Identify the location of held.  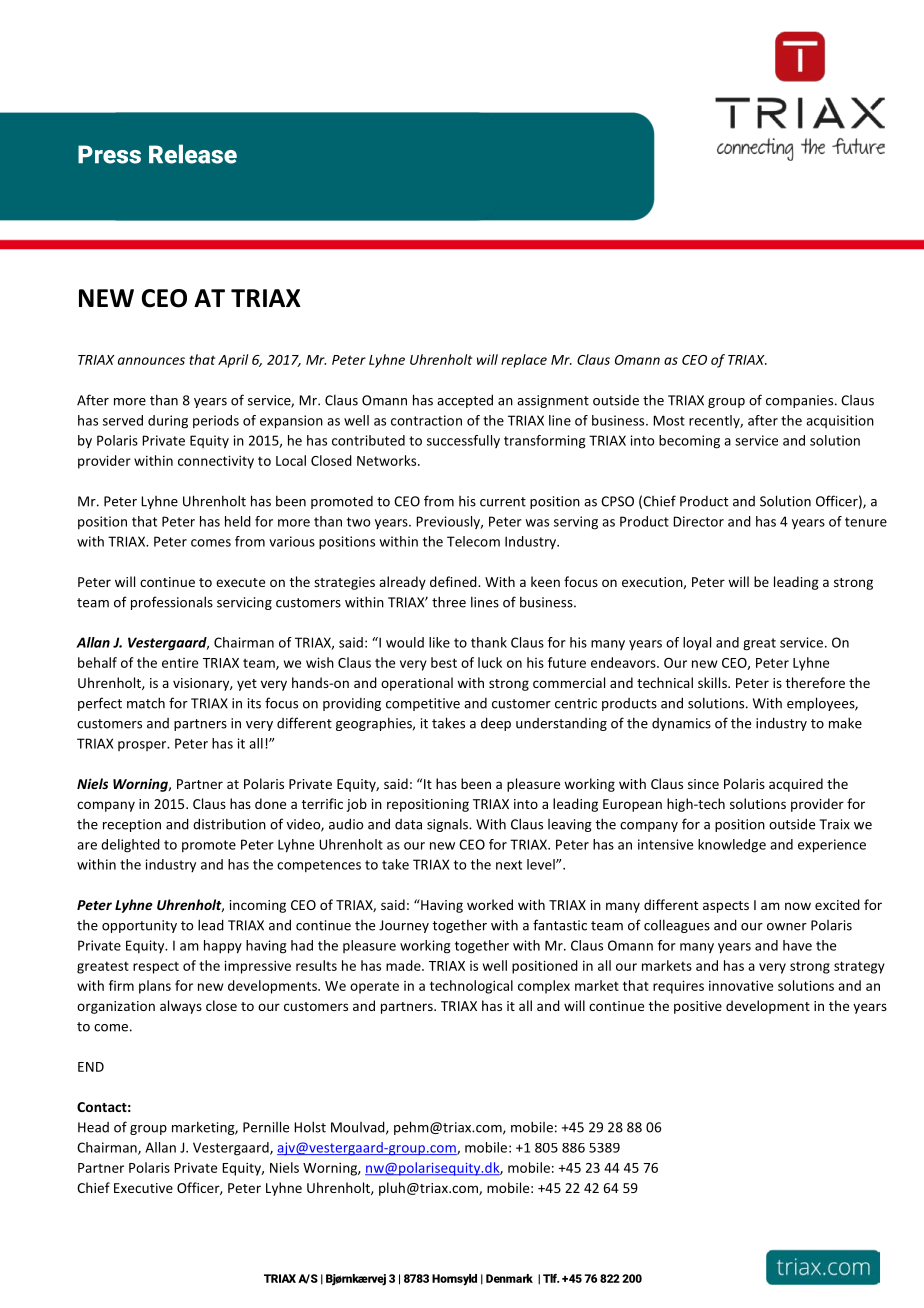
(238, 521).
